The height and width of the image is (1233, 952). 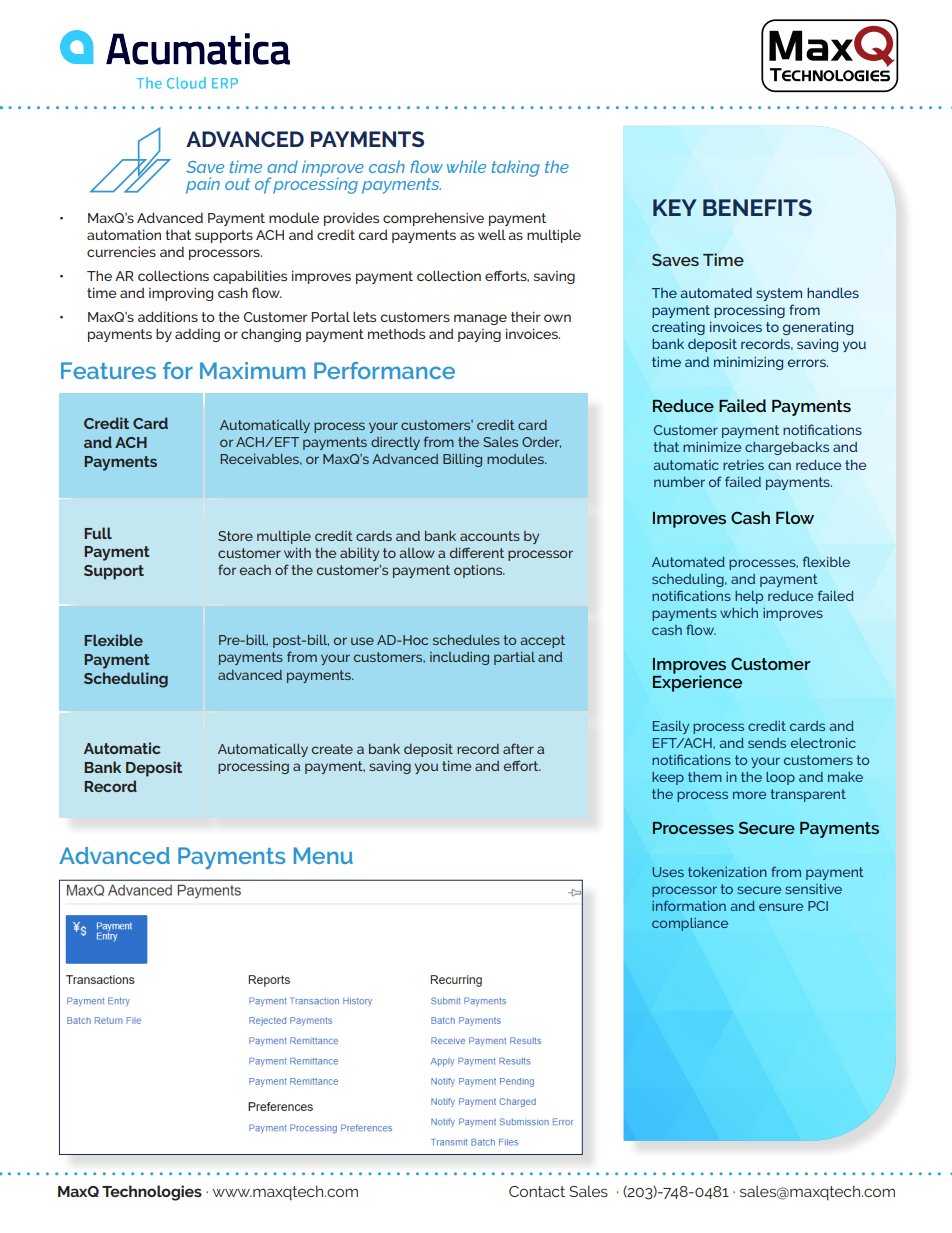 What do you see at coordinates (537, 1191) in the image?
I see `Contact` at bounding box center [537, 1191].
